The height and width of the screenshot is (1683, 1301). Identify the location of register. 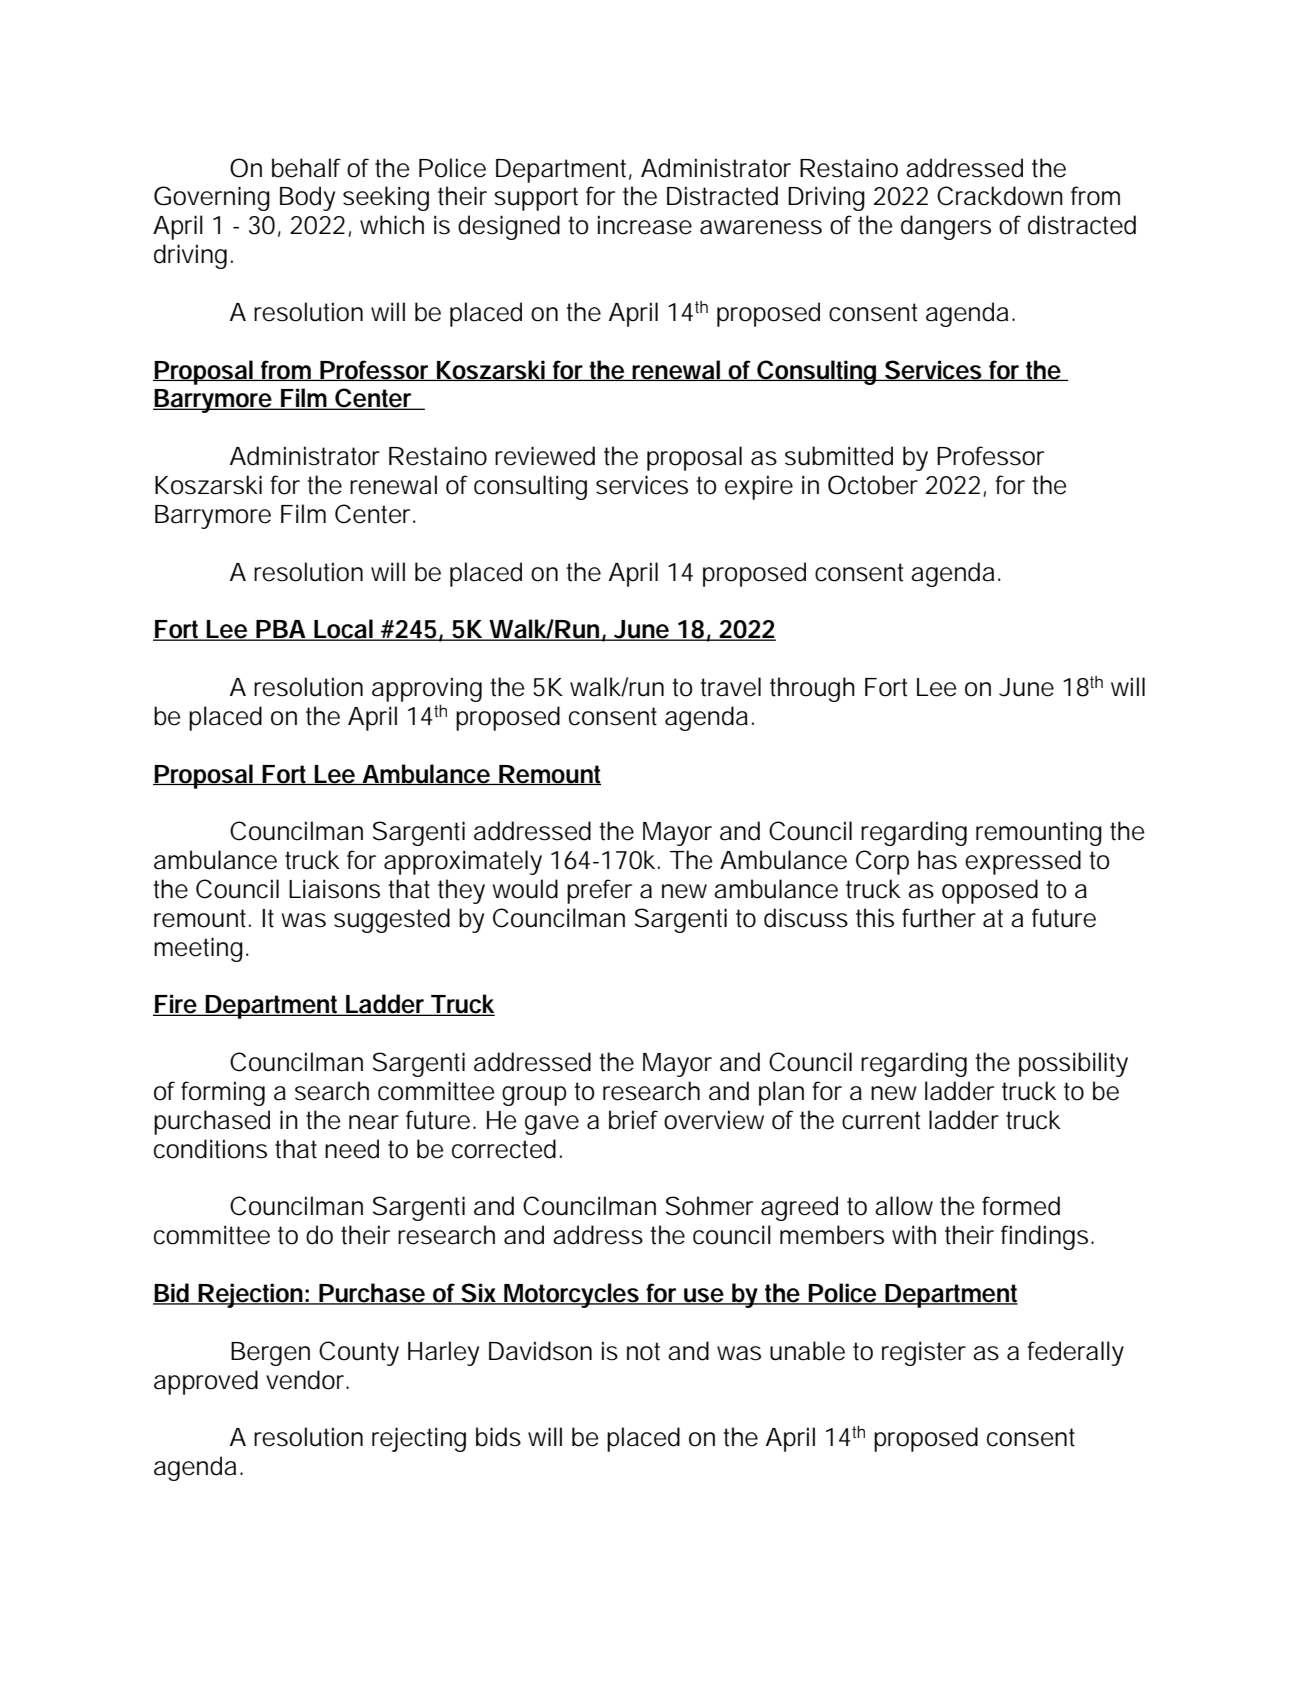
(924, 1353).
